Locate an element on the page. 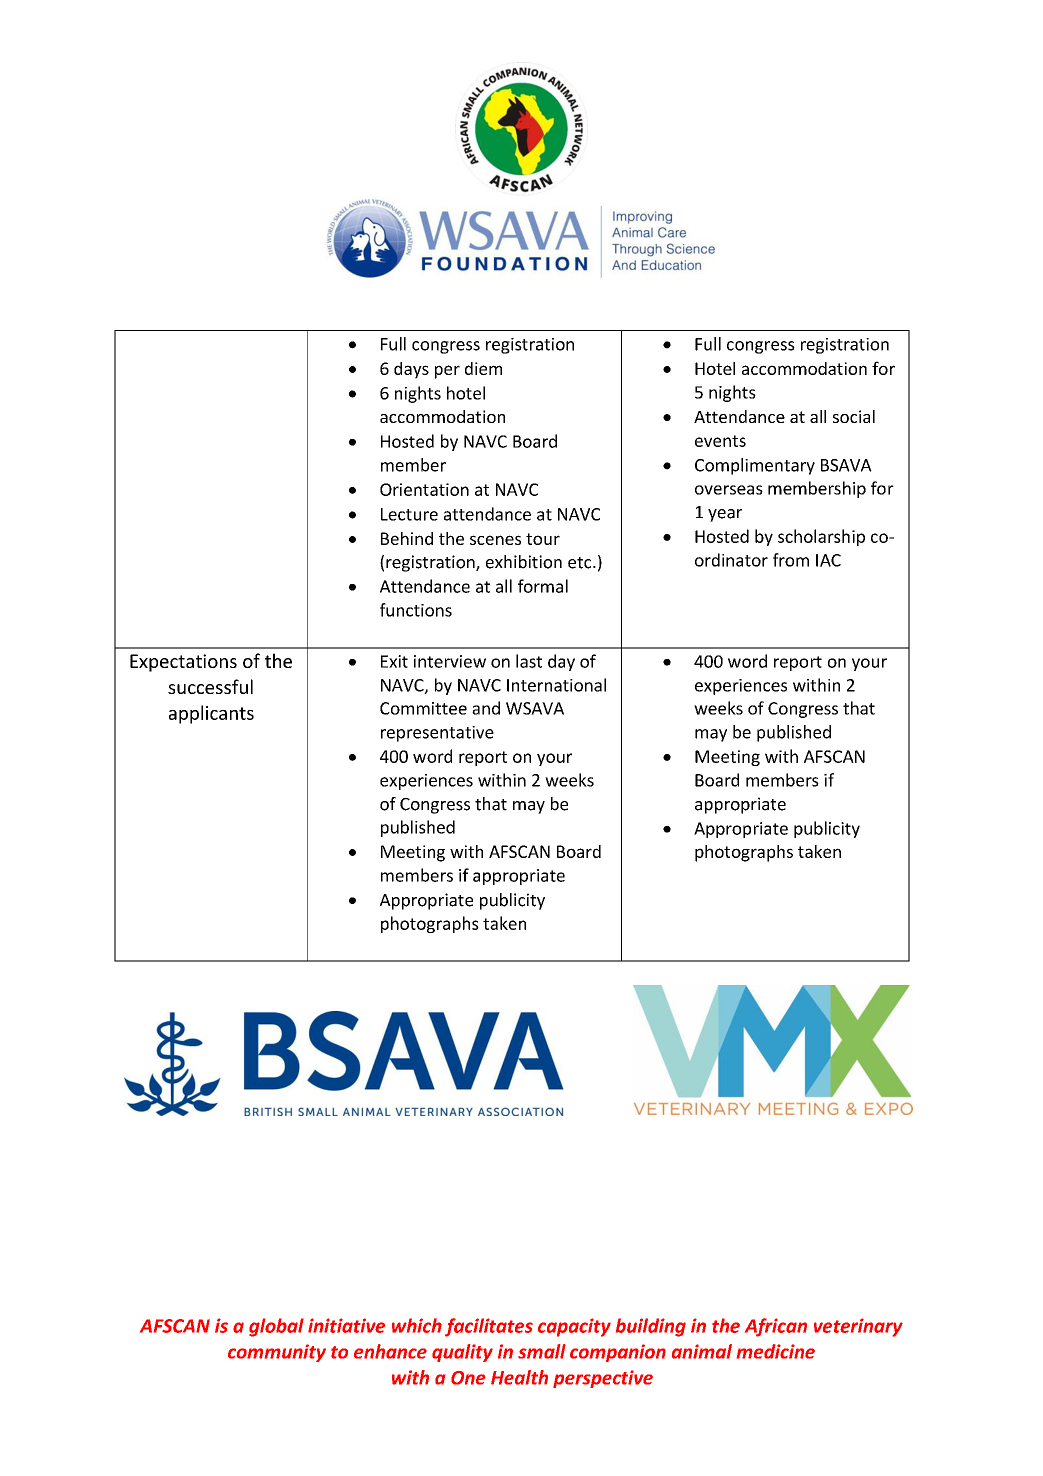 The height and width of the document is (1476, 1043). small is located at coordinates (542, 1351).
